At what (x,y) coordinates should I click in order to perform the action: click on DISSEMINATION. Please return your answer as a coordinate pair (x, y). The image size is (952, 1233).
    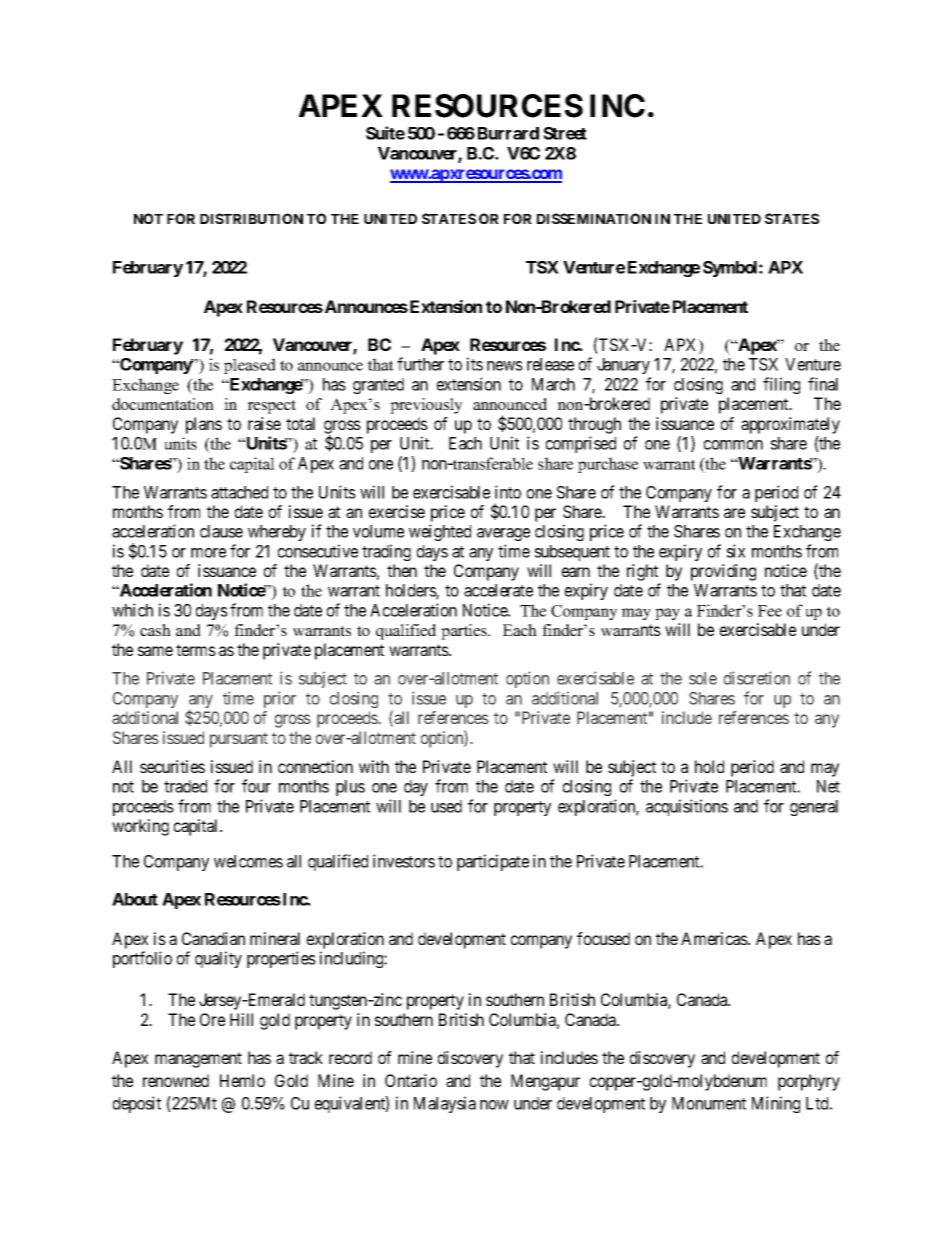
    Looking at the image, I should click on (594, 218).
